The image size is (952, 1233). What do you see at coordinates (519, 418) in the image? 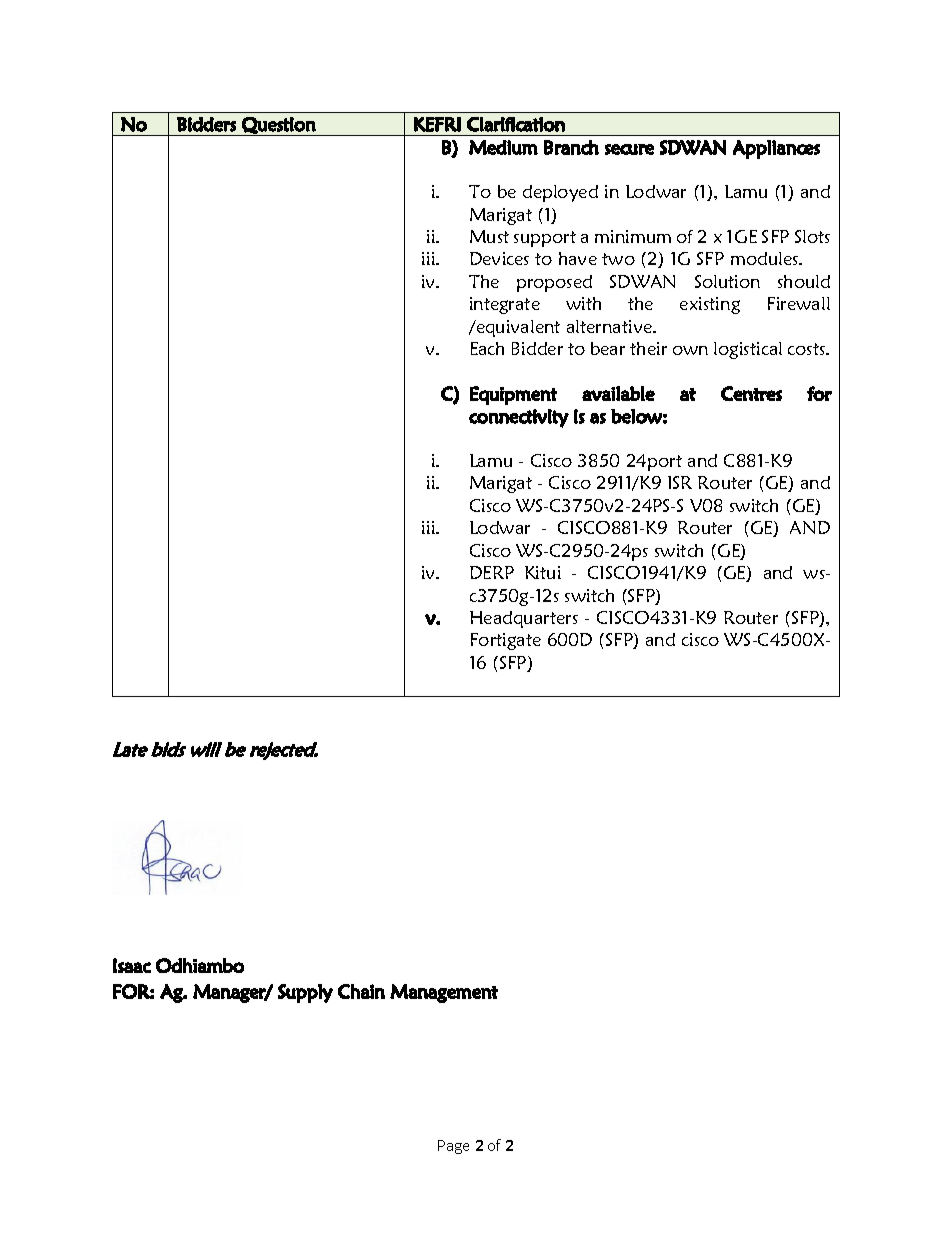
I see `connectivity` at bounding box center [519, 418].
